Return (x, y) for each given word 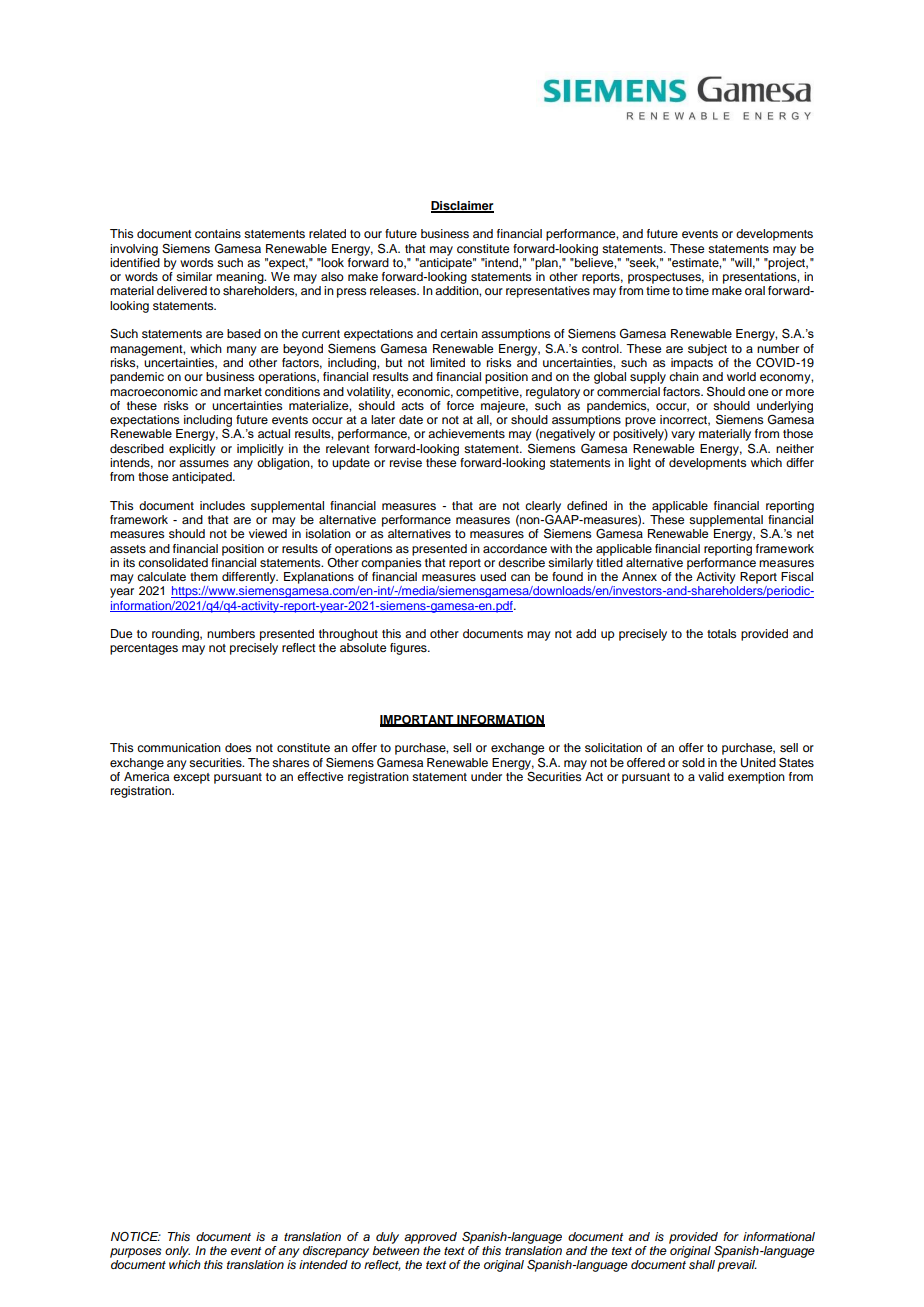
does (238, 747)
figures (409, 649)
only (177, 1252)
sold (693, 762)
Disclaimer (462, 206)
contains (218, 233)
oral (755, 290)
